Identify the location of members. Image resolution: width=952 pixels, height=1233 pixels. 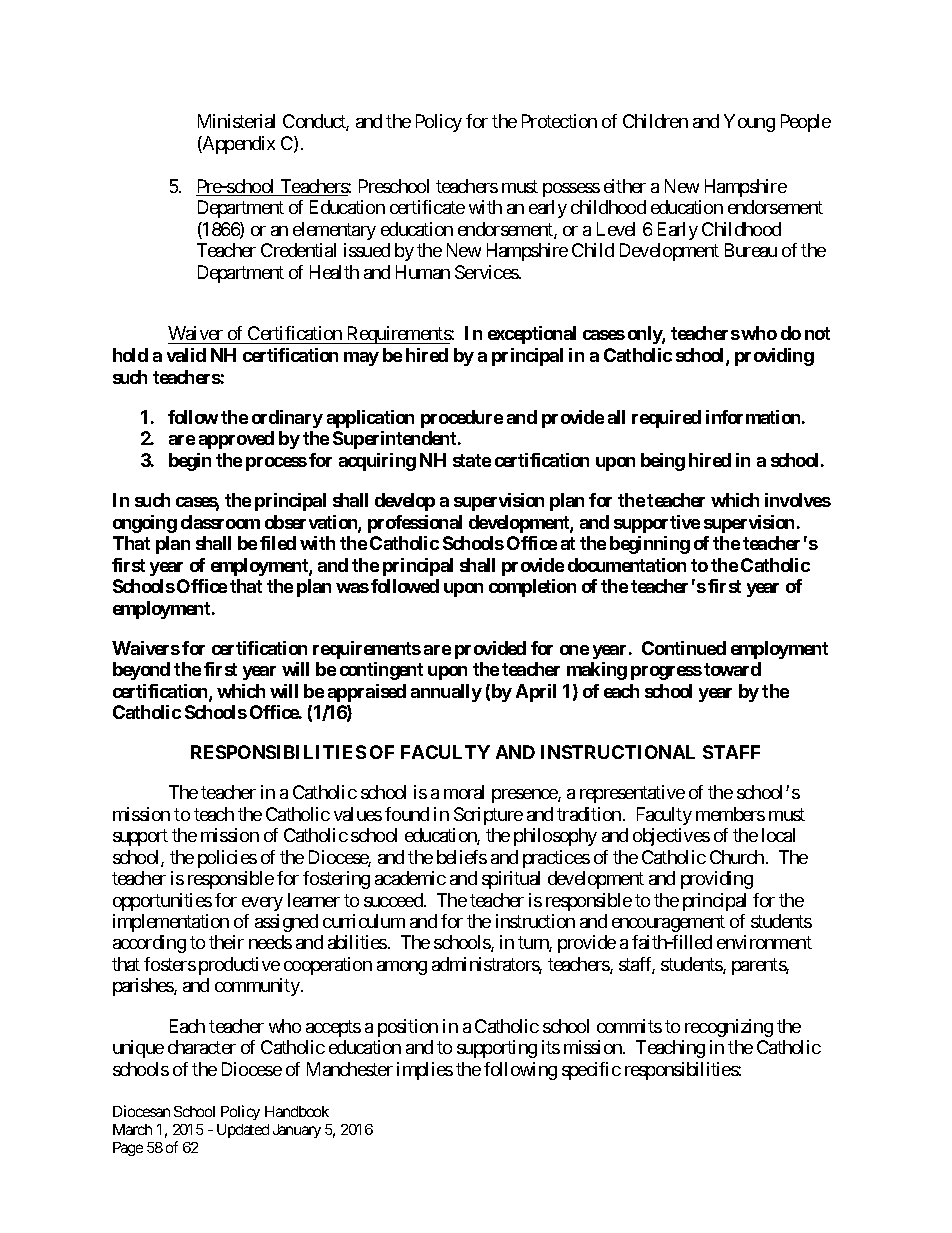
(730, 814).
